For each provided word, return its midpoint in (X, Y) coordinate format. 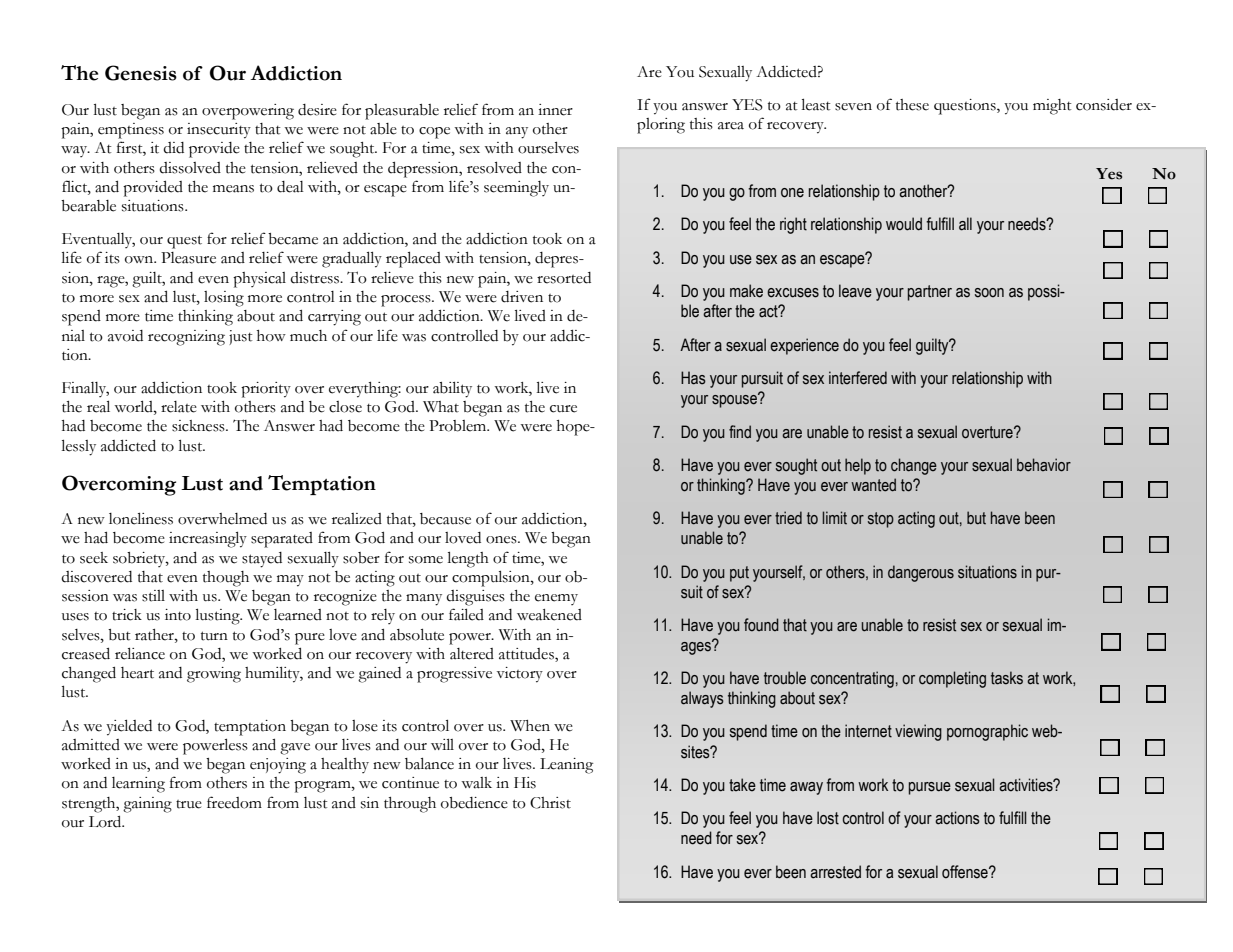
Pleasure (188, 258)
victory (520, 675)
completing (952, 679)
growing (214, 675)
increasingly (208, 540)
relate (179, 407)
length (468, 560)
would (904, 224)
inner (555, 110)
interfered (858, 378)
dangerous (921, 573)
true (189, 804)
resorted (564, 278)
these (912, 105)
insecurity (219, 131)
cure (563, 409)
